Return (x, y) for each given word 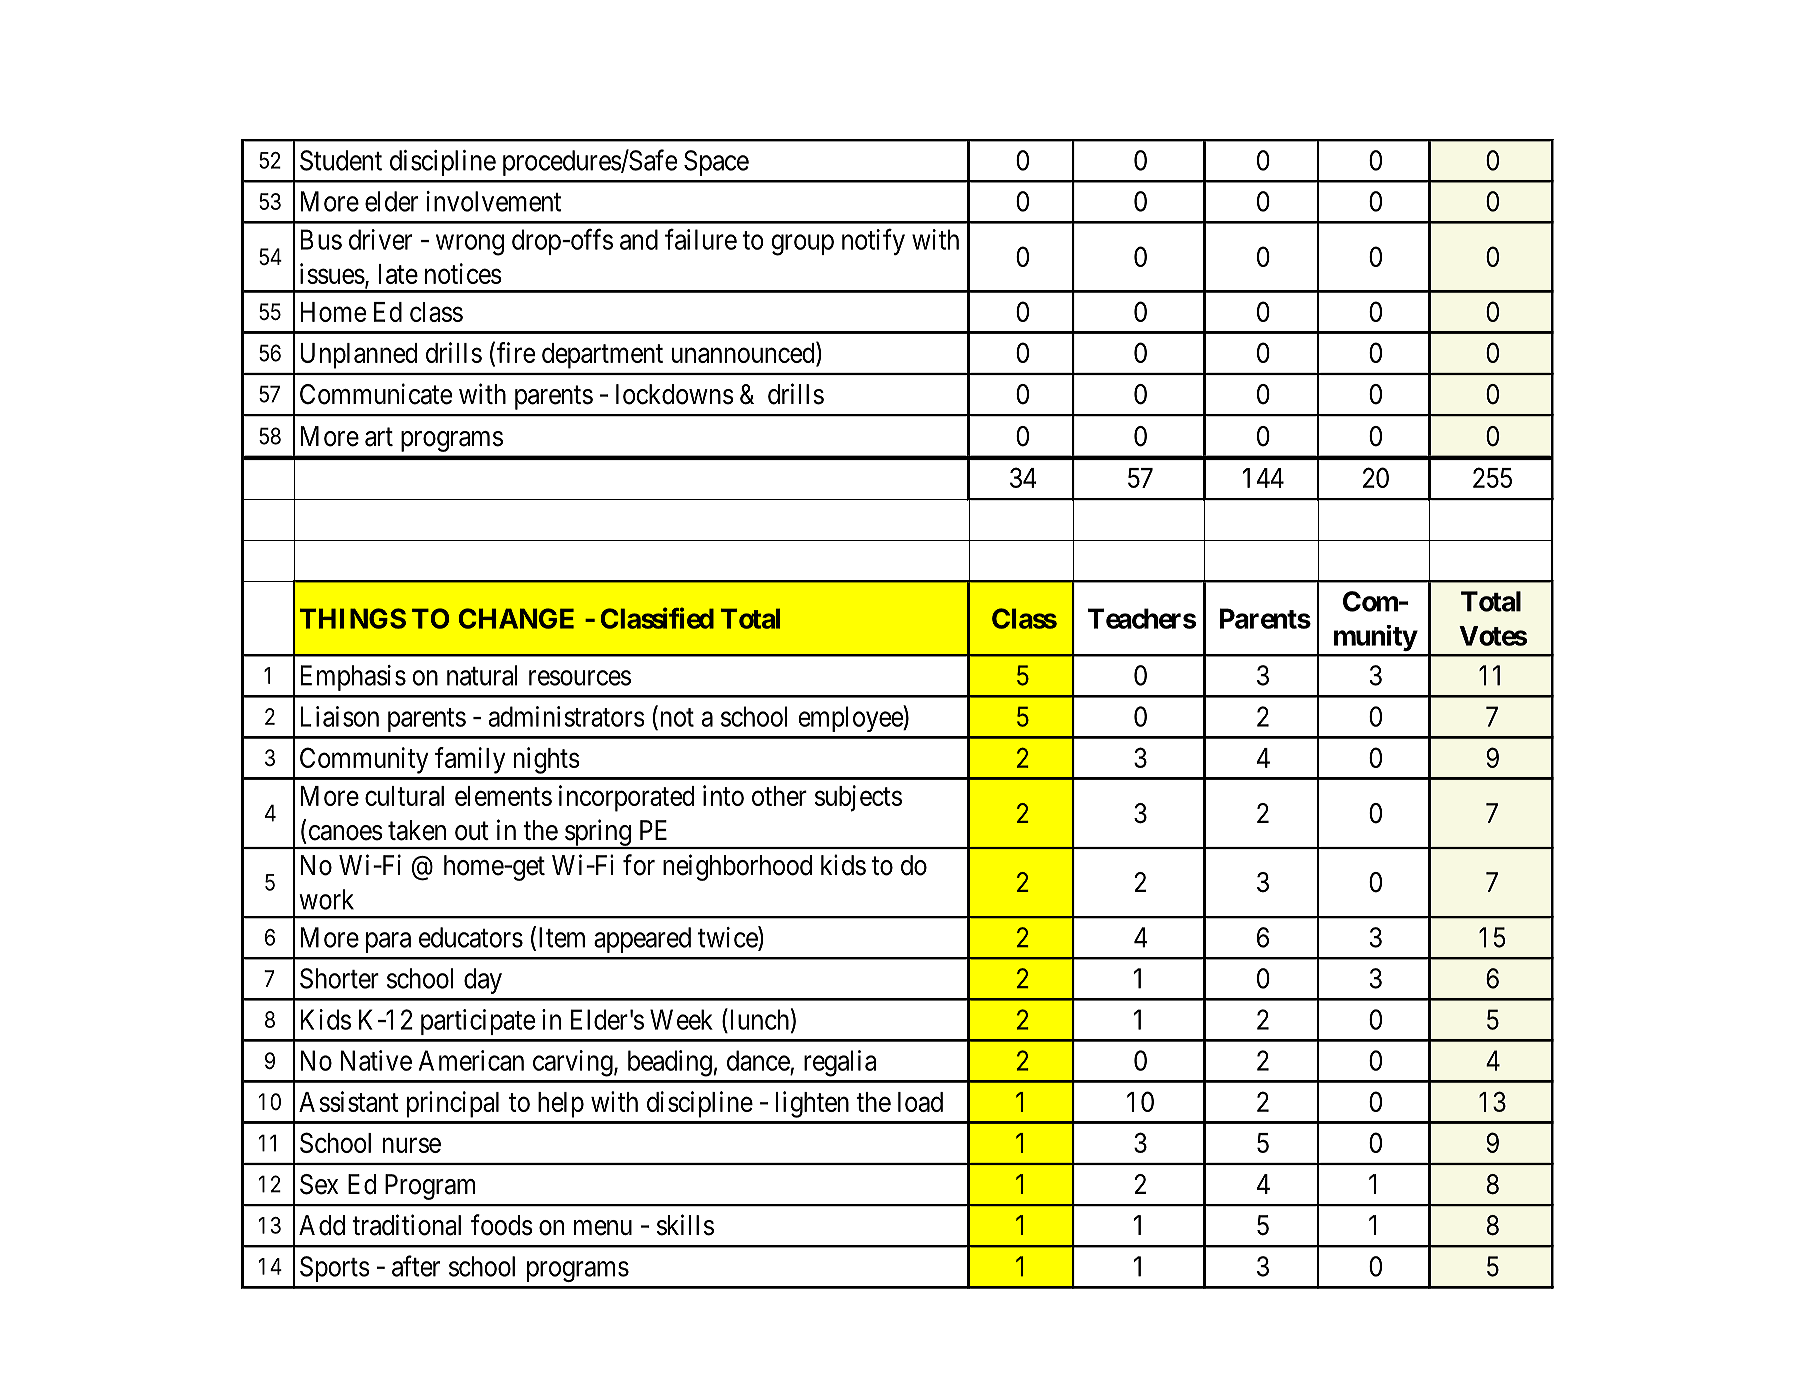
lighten (812, 1104)
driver (380, 239)
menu (603, 1228)
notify (873, 241)
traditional (406, 1225)
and (639, 239)
